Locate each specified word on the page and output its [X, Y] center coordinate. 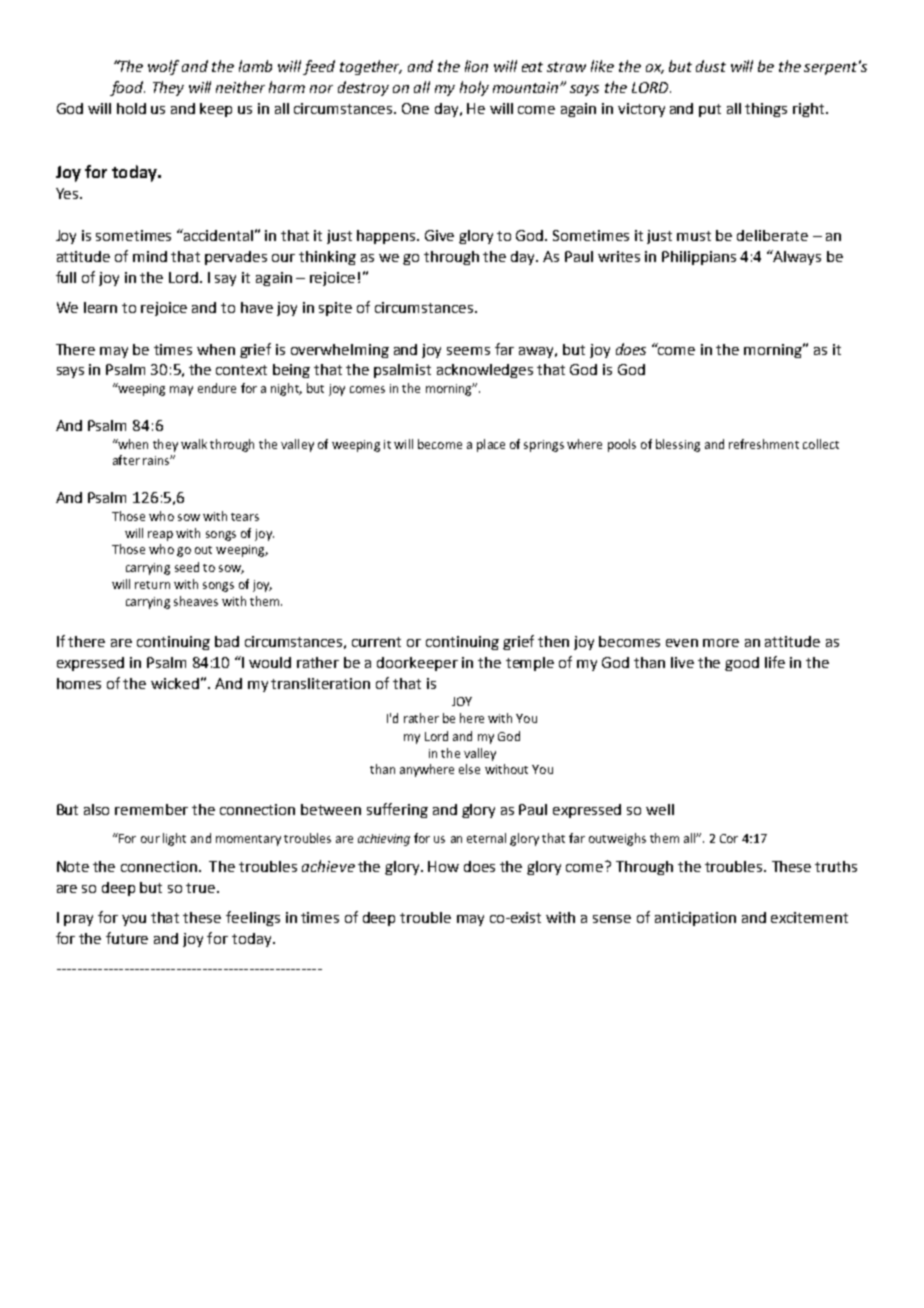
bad [227, 641]
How [443, 866]
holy [474, 88]
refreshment [764, 444]
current [376, 642]
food [127, 88]
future [127, 938]
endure [217, 388]
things [766, 110]
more [721, 643]
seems [468, 351]
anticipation [695, 919]
